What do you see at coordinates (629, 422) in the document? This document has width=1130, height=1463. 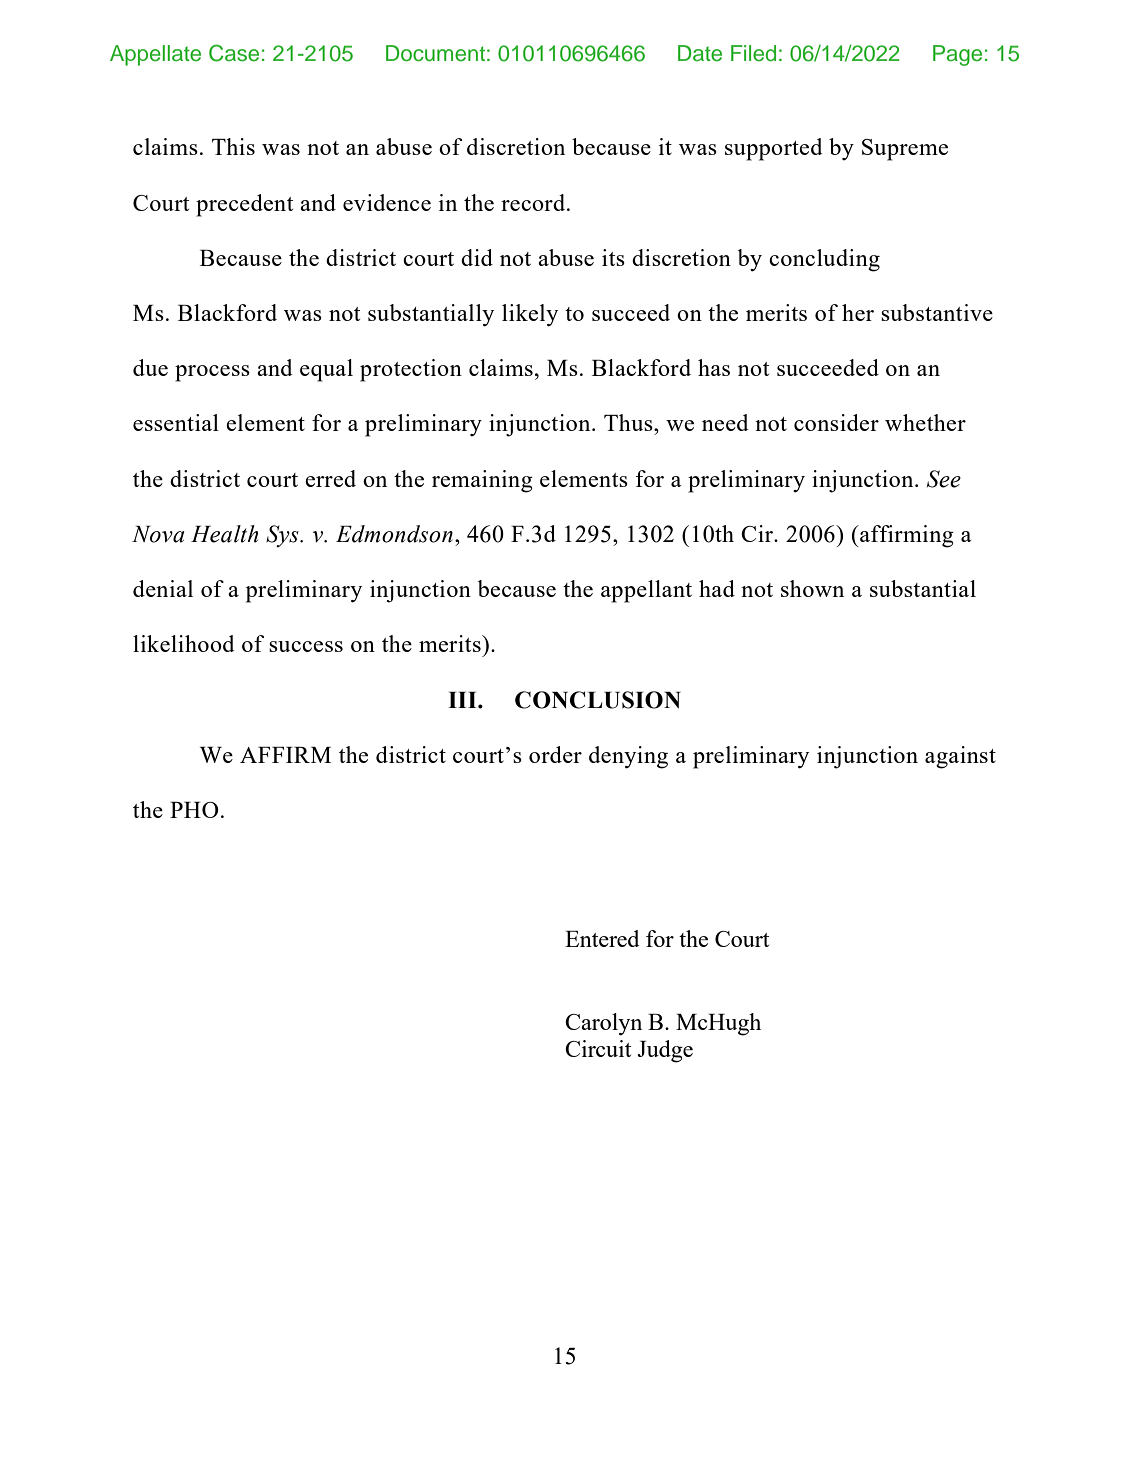 I see `Thus` at bounding box center [629, 422].
